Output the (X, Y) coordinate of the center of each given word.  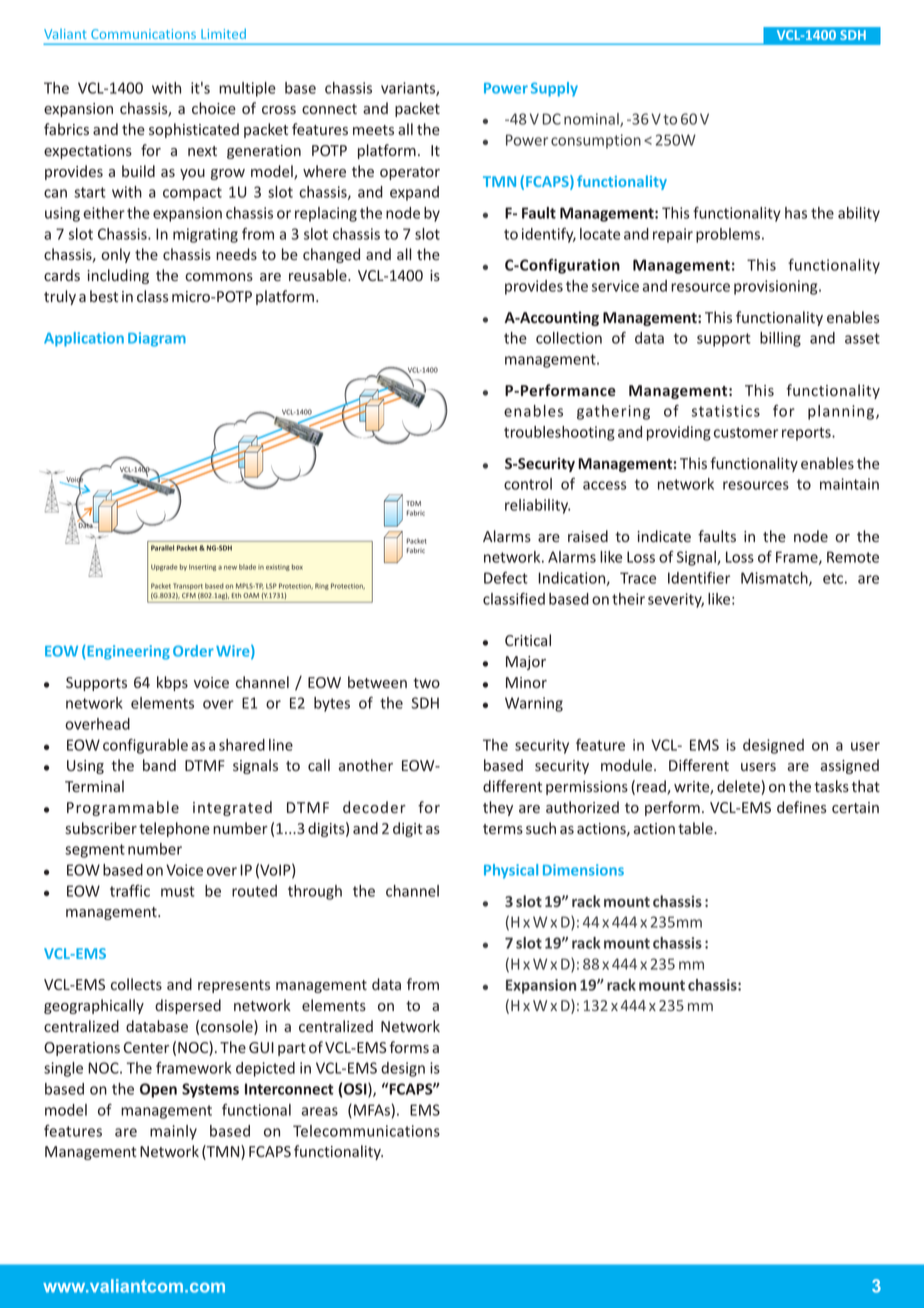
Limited (223, 33)
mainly (173, 1132)
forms (409, 1047)
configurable (145, 746)
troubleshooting (559, 433)
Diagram (157, 339)
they (498, 808)
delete (739, 787)
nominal (592, 120)
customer (746, 432)
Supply (554, 89)
